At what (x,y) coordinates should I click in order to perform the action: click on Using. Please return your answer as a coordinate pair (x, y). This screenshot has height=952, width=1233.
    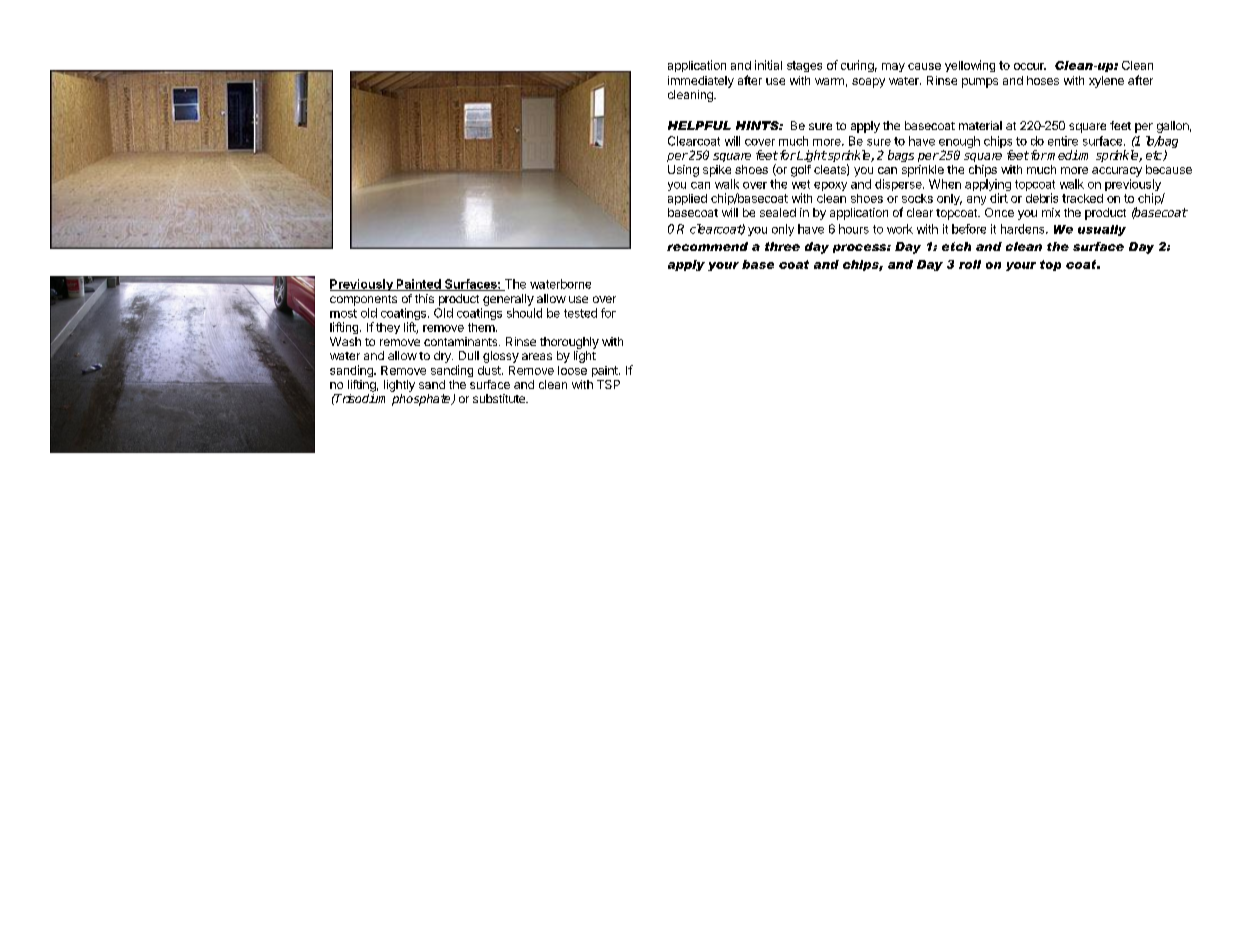
    Looking at the image, I should click on (683, 171).
